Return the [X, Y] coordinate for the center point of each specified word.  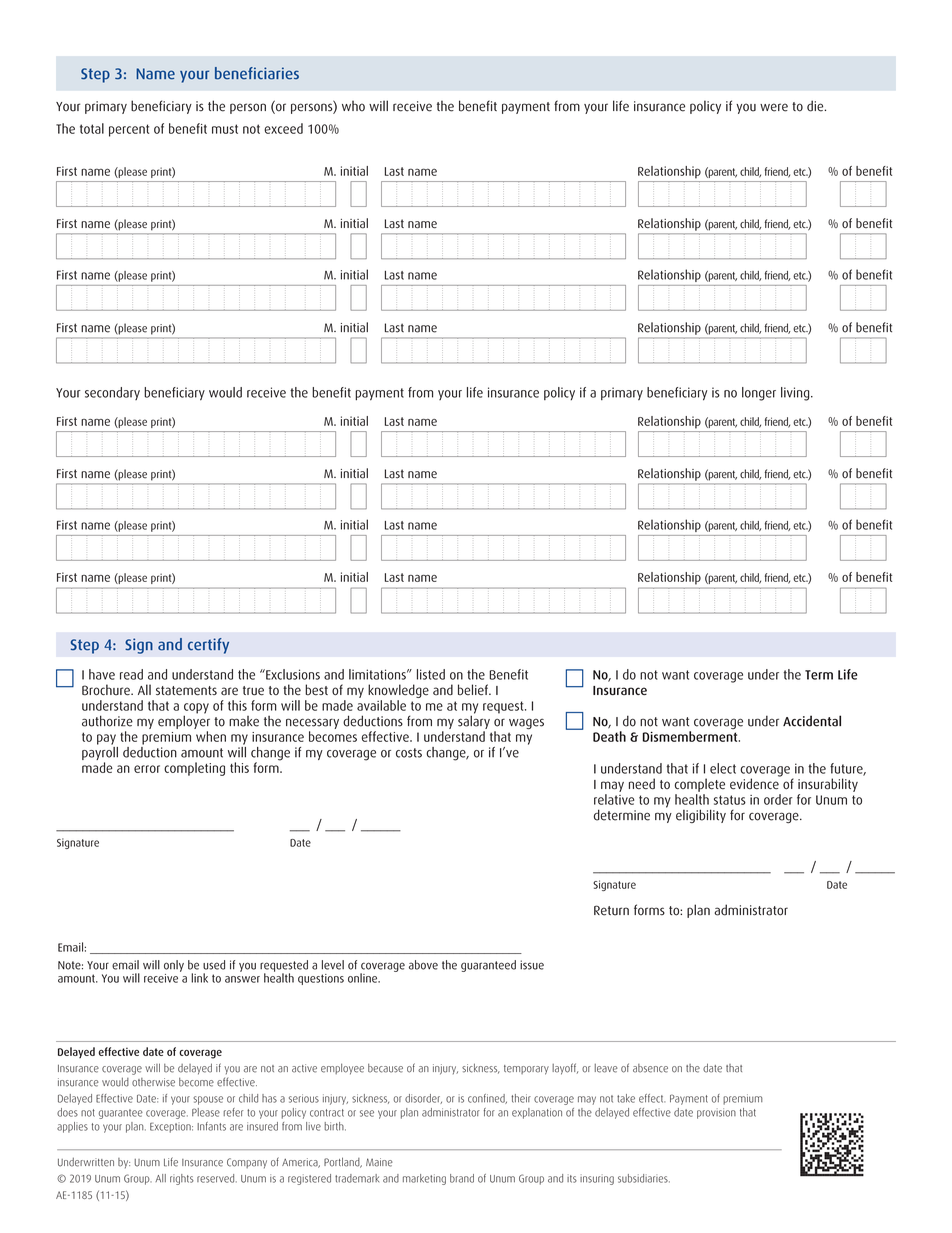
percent [129, 130]
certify [208, 646]
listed [431, 674]
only [174, 966]
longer [759, 394]
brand [462, 1178]
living [796, 394]
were [774, 107]
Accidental [812, 721]
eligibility [701, 816]
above [423, 965]
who [353, 106]
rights [182, 1179]
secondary [112, 393]
